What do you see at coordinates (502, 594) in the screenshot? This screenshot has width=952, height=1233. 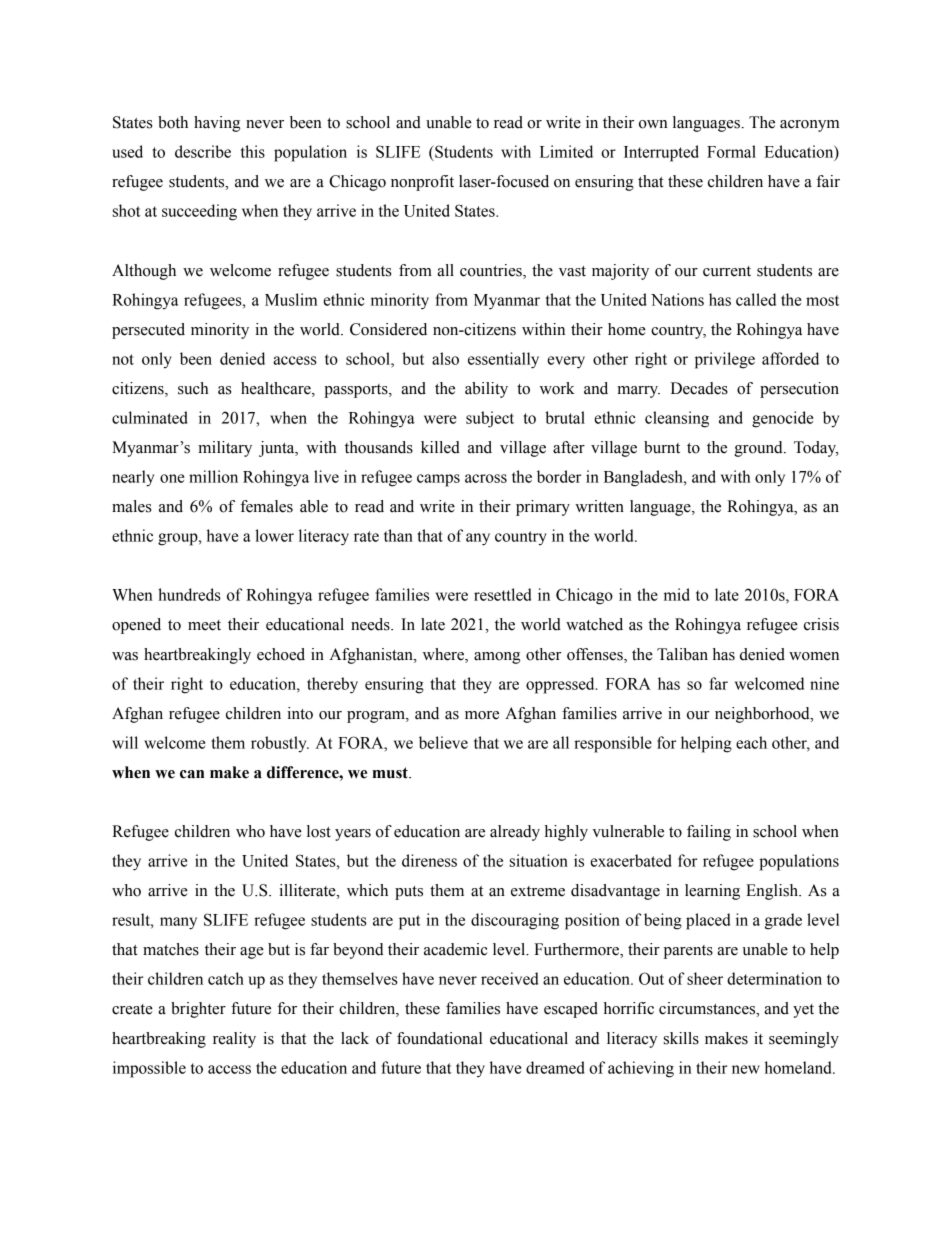 I see `resettled` at bounding box center [502, 594].
